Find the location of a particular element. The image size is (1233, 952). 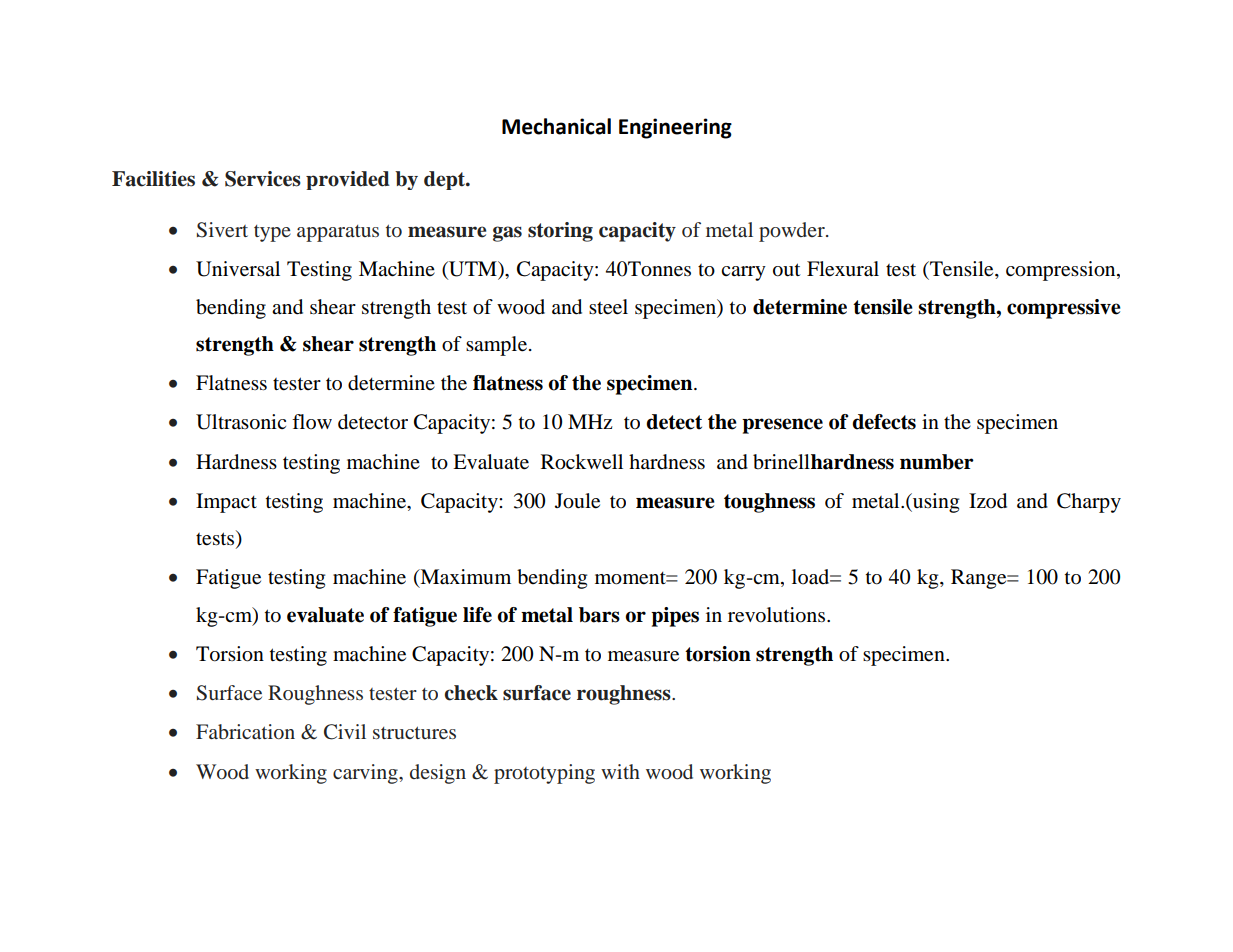

compressive is located at coordinates (1064, 309).
